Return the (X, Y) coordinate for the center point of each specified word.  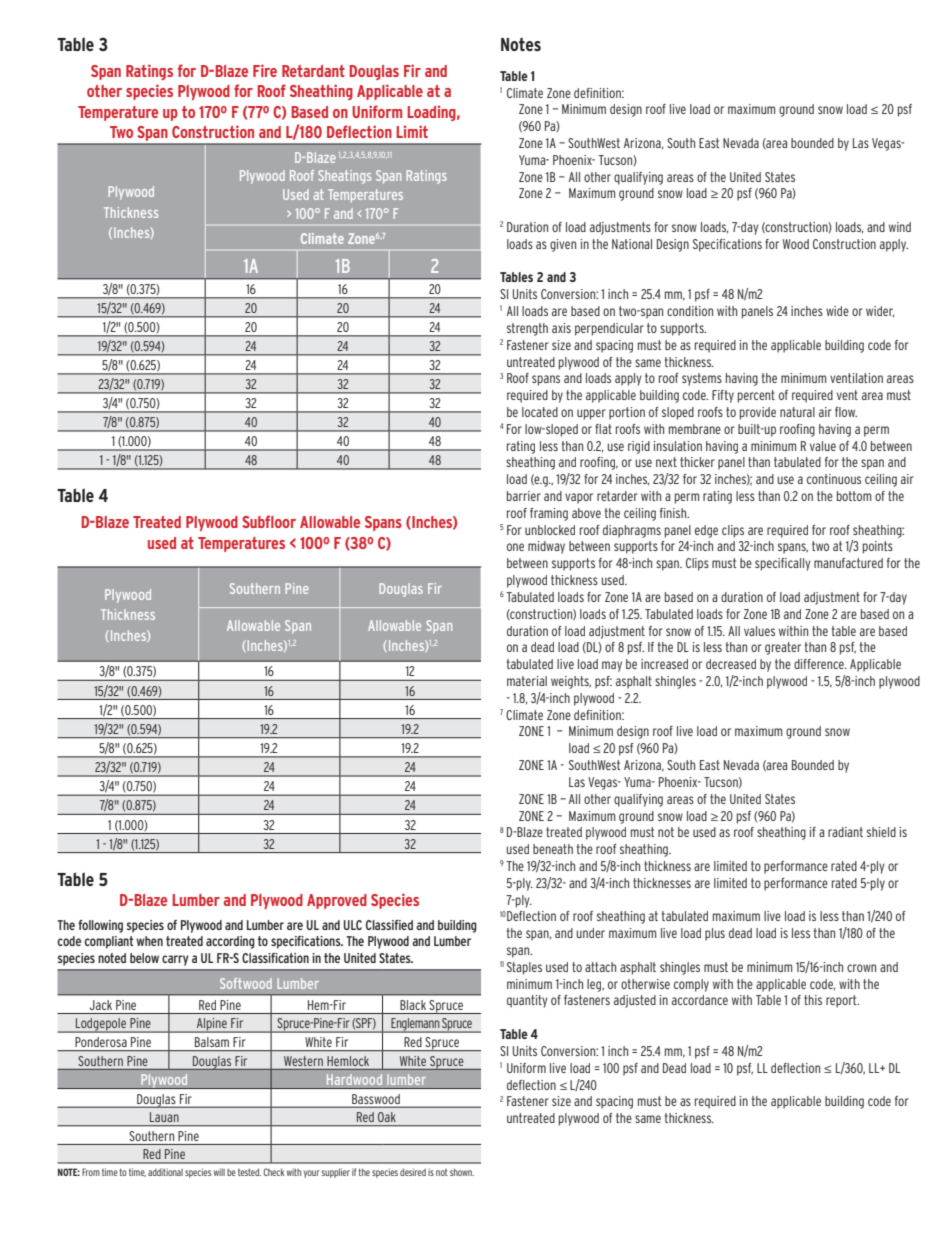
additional (165, 1172)
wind (900, 227)
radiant (845, 832)
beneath (553, 849)
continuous (834, 479)
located (540, 412)
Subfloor (269, 521)
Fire (265, 70)
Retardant (313, 71)
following (100, 926)
